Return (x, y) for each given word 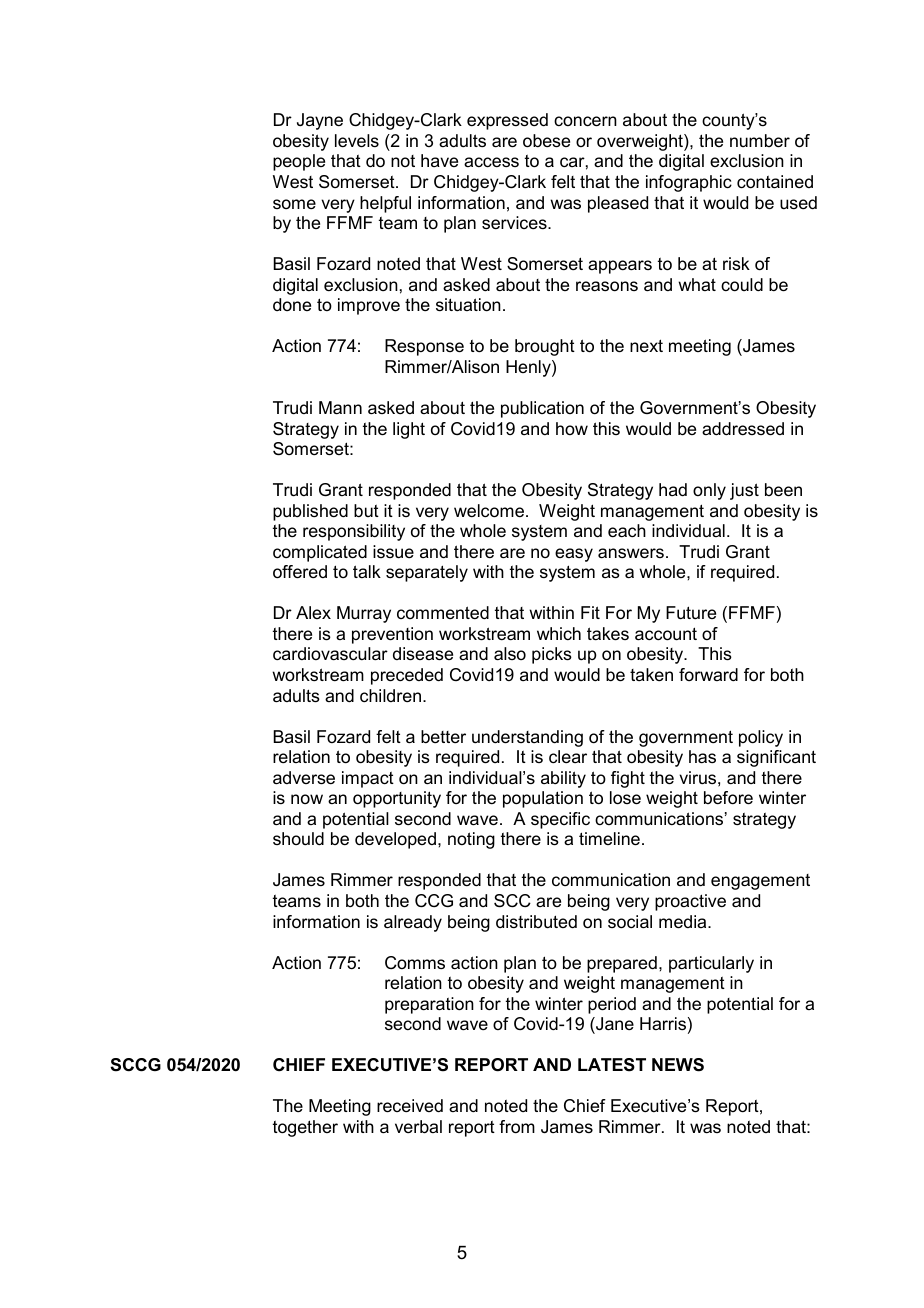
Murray (364, 614)
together (305, 1128)
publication (542, 409)
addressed (743, 429)
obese (546, 141)
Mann (340, 407)
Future (691, 613)
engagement (760, 882)
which (559, 633)
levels (357, 141)
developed (395, 840)
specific (560, 820)
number (760, 141)
